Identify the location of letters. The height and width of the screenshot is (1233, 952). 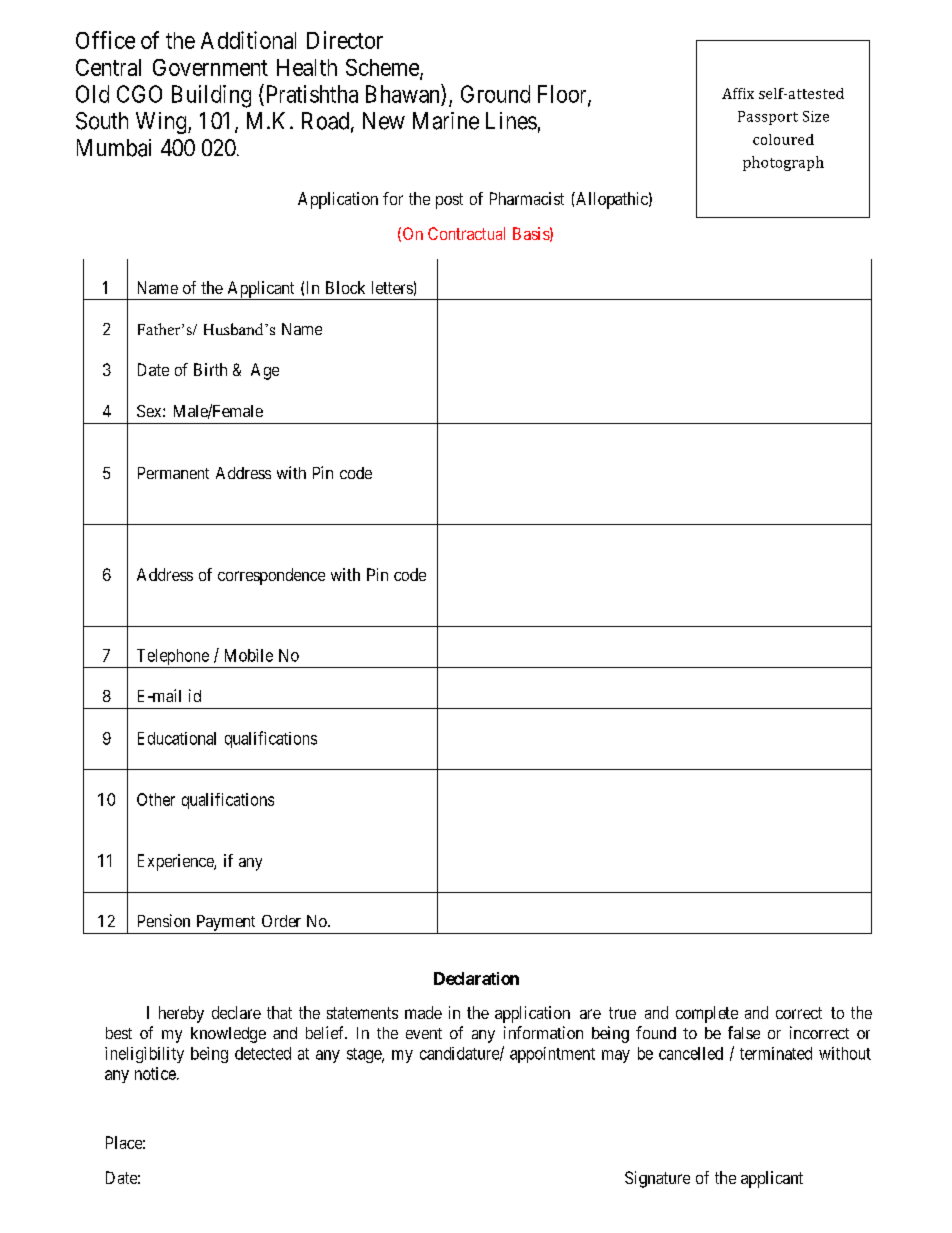
(392, 287).
